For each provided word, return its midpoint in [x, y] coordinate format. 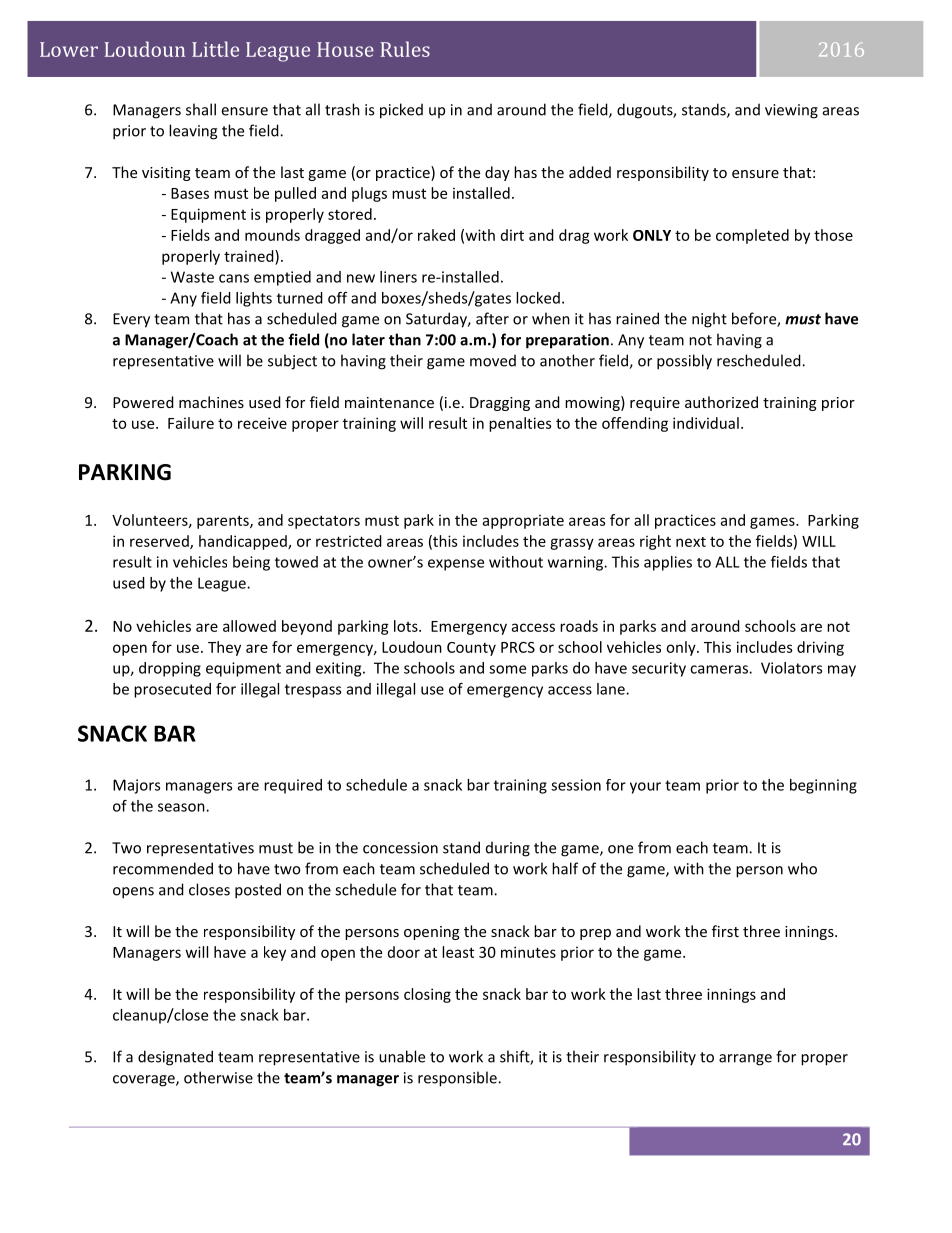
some [507, 669]
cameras [720, 669]
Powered [143, 402]
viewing [791, 111]
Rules [405, 49]
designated [175, 1058]
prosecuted [172, 690]
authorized [721, 402]
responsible [458, 1079]
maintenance [389, 402]
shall [201, 109]
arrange [745, 1060]
